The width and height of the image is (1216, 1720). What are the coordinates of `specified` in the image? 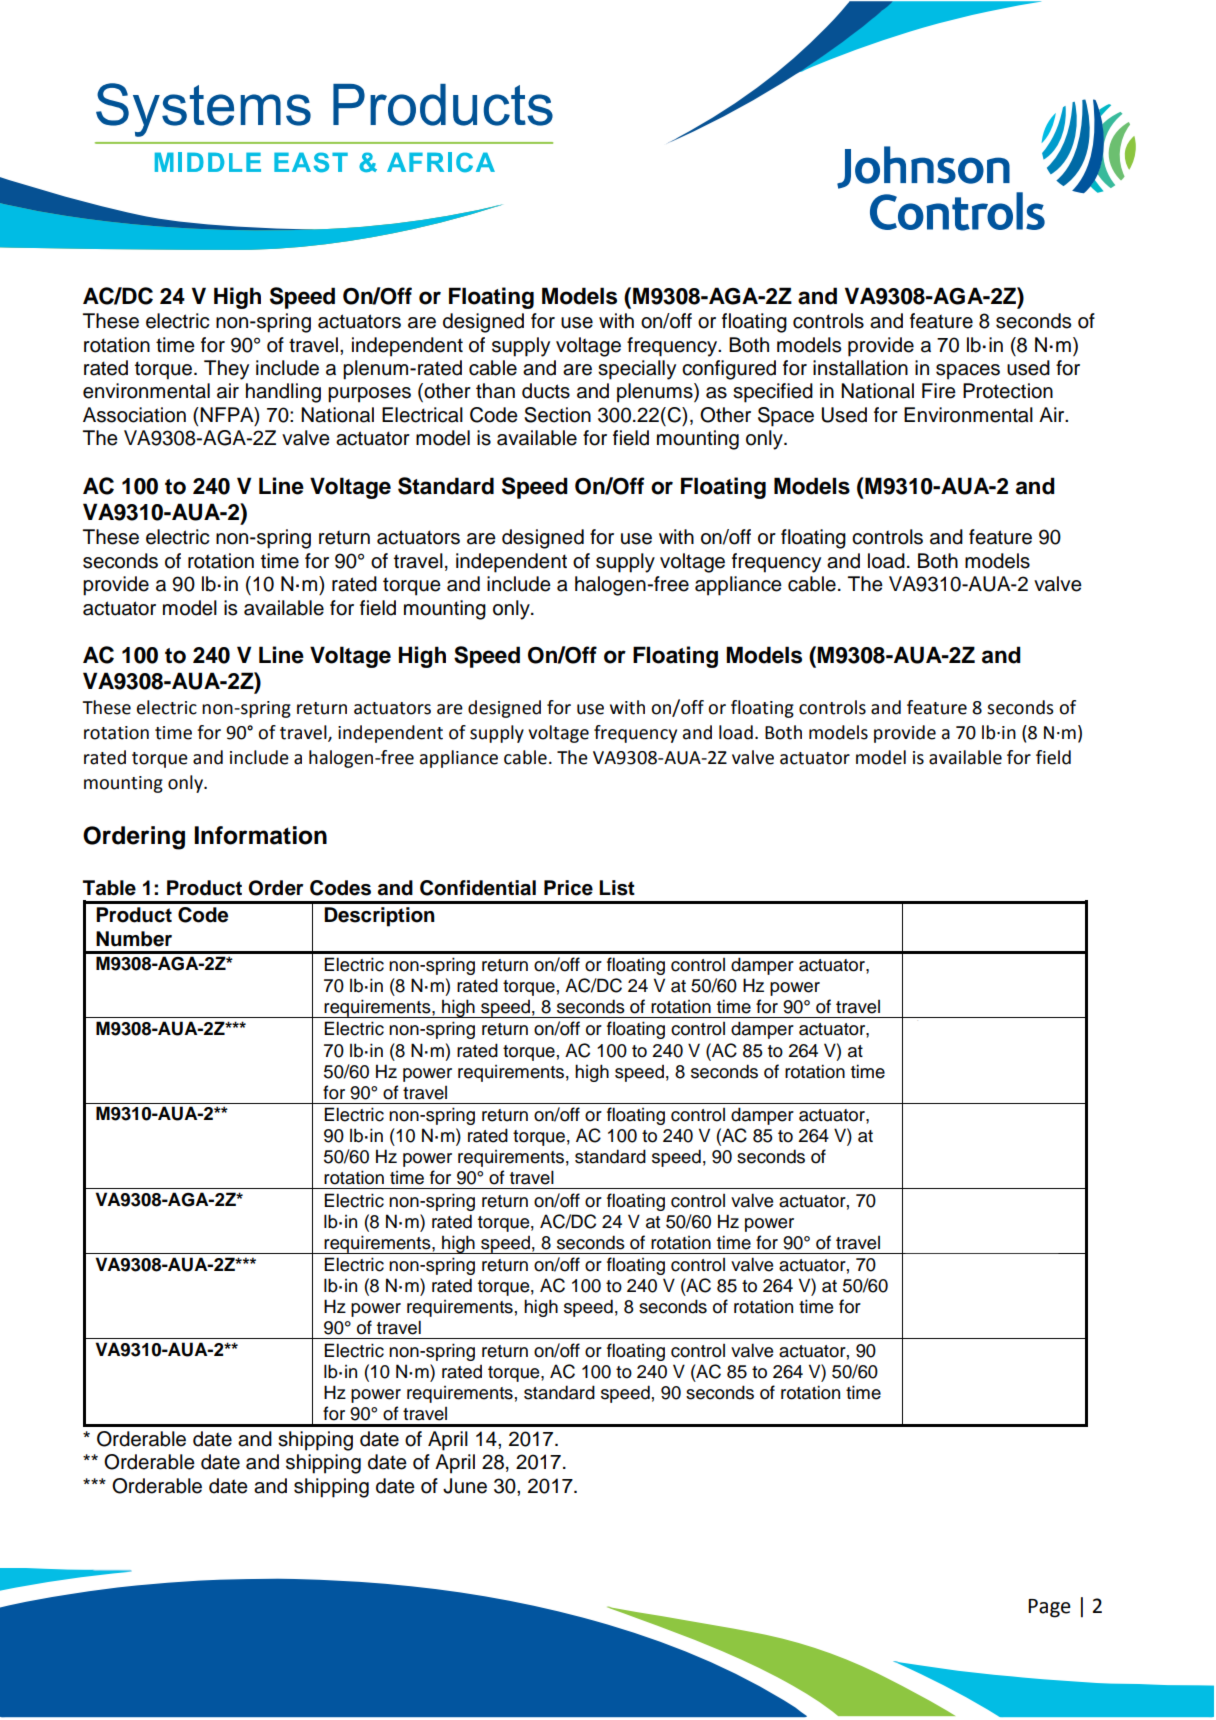 It's located at (773, 393).
